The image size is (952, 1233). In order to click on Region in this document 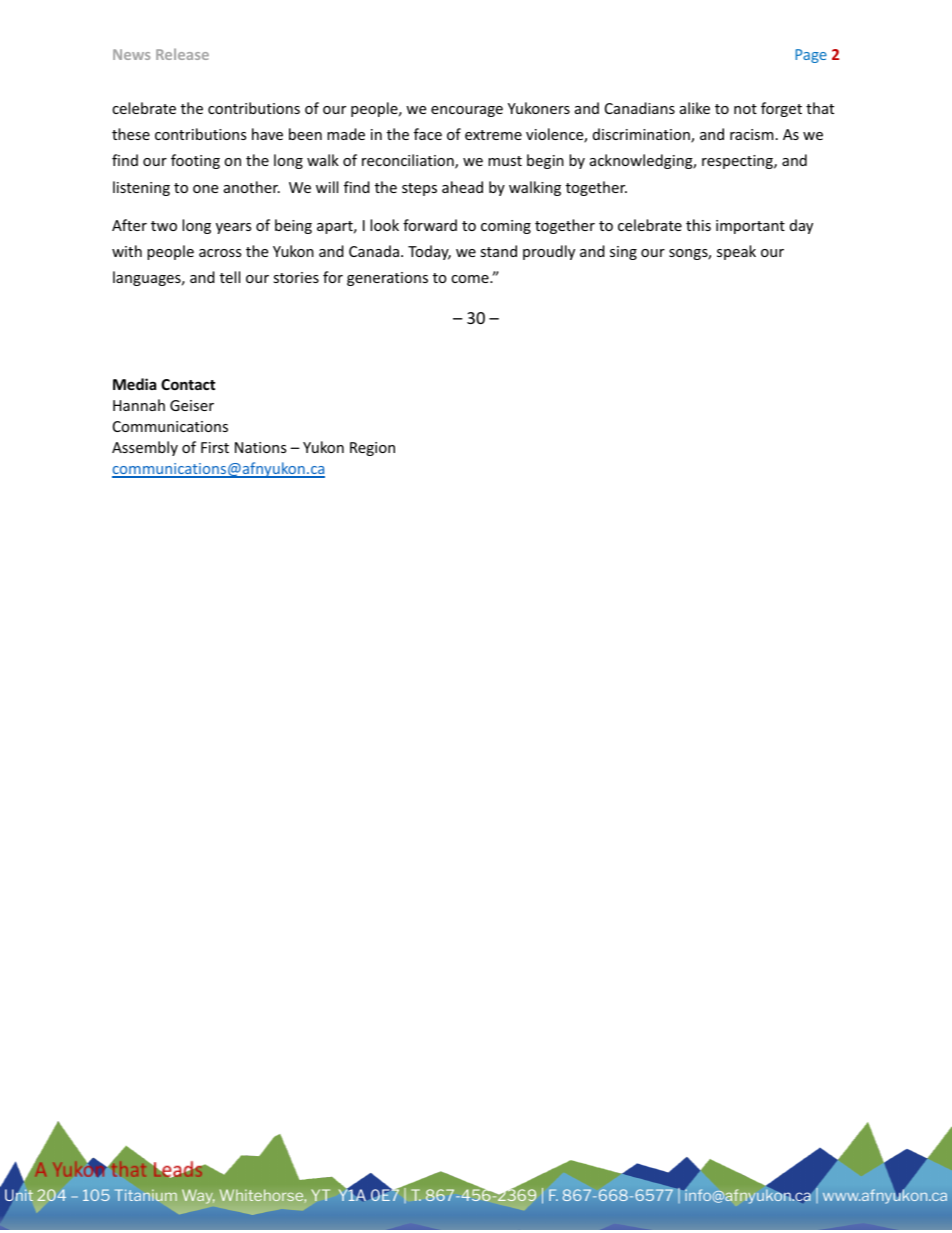, I will do `click(372, 449)`.
